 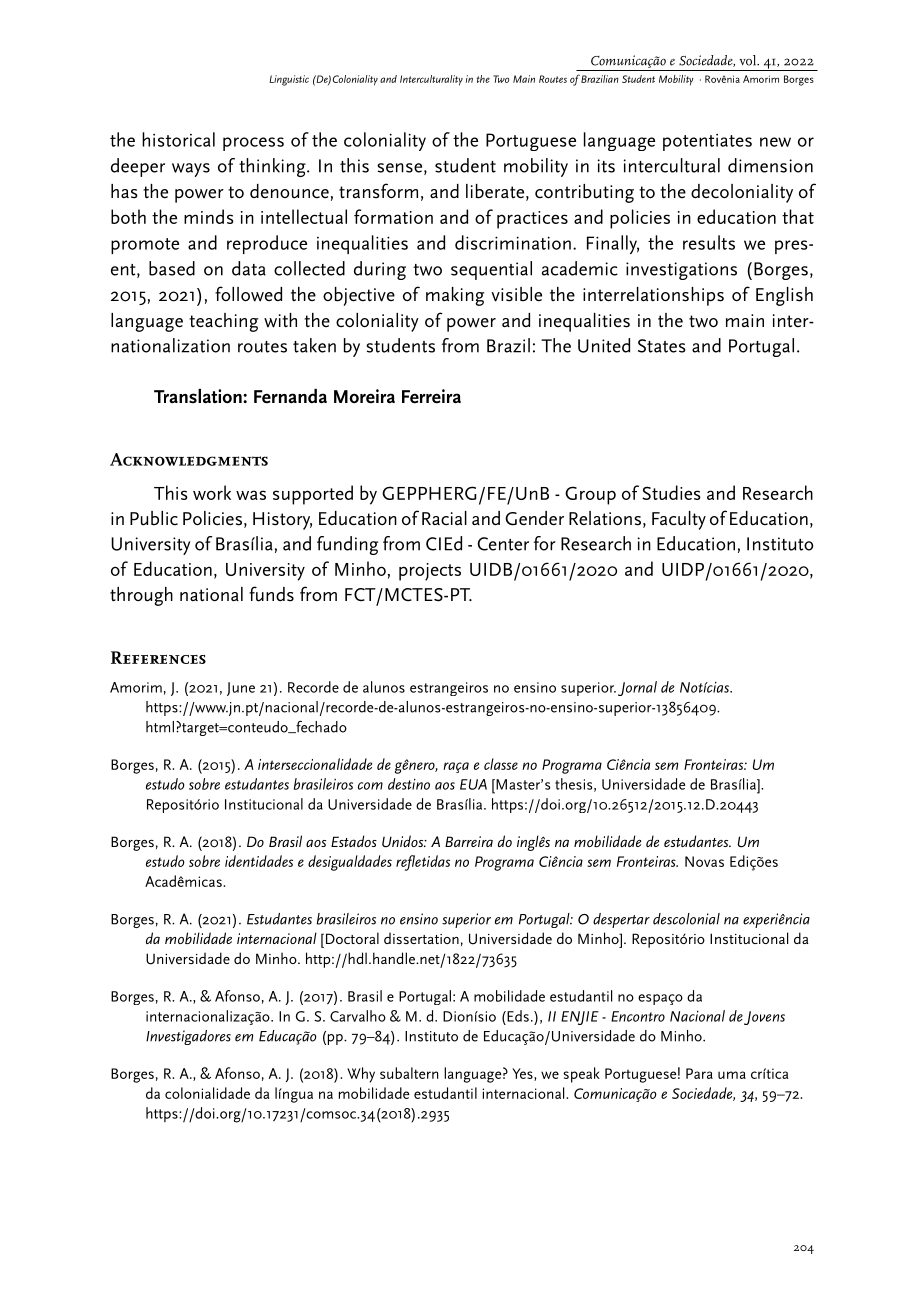 What do you see at coordinates (378, 191) in the image?
I see `transform` at bounding box center [378, 191].
